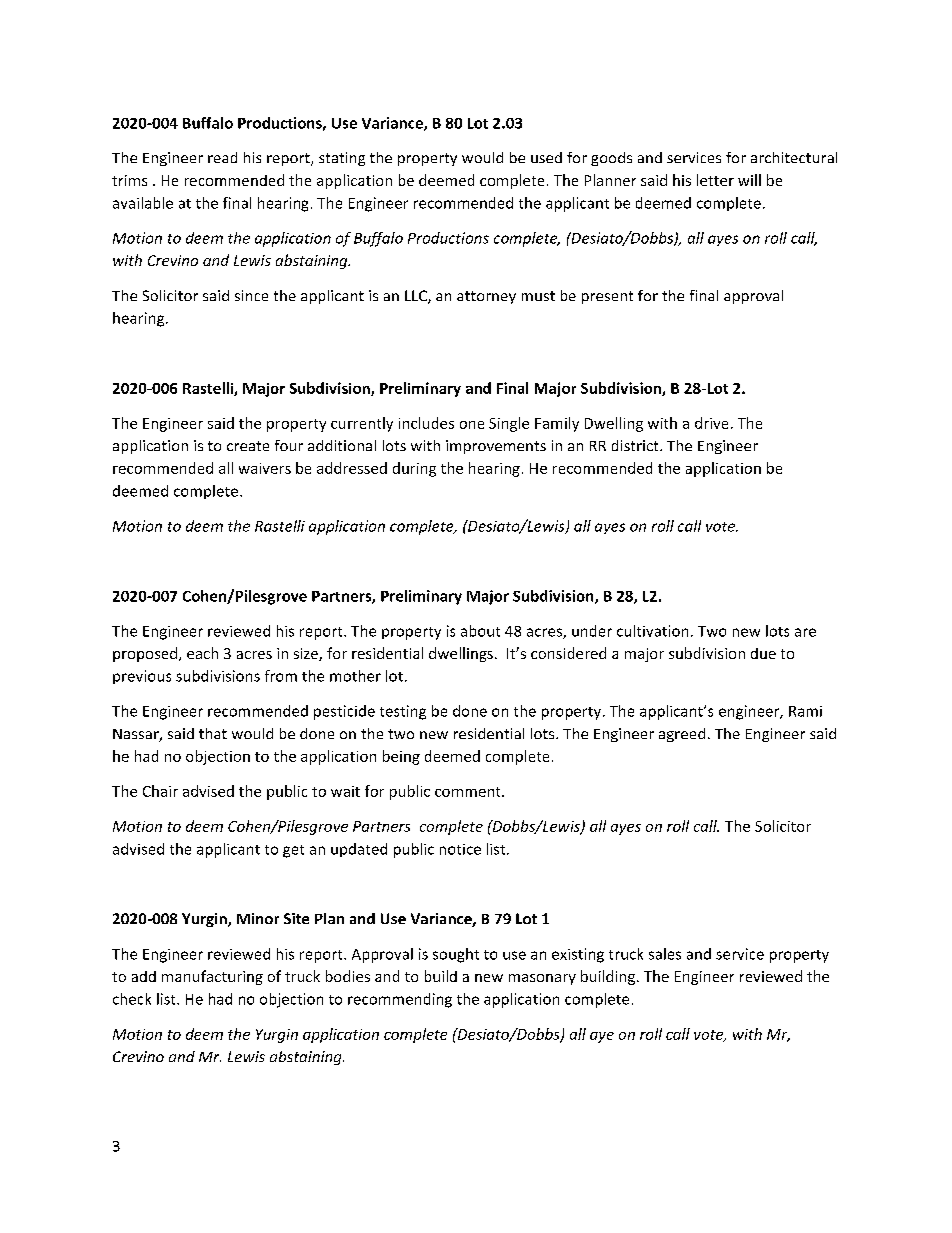  What do you see at coordinates (469, 792) in the image?
I see `comment` at bounding box center [469, 792].
